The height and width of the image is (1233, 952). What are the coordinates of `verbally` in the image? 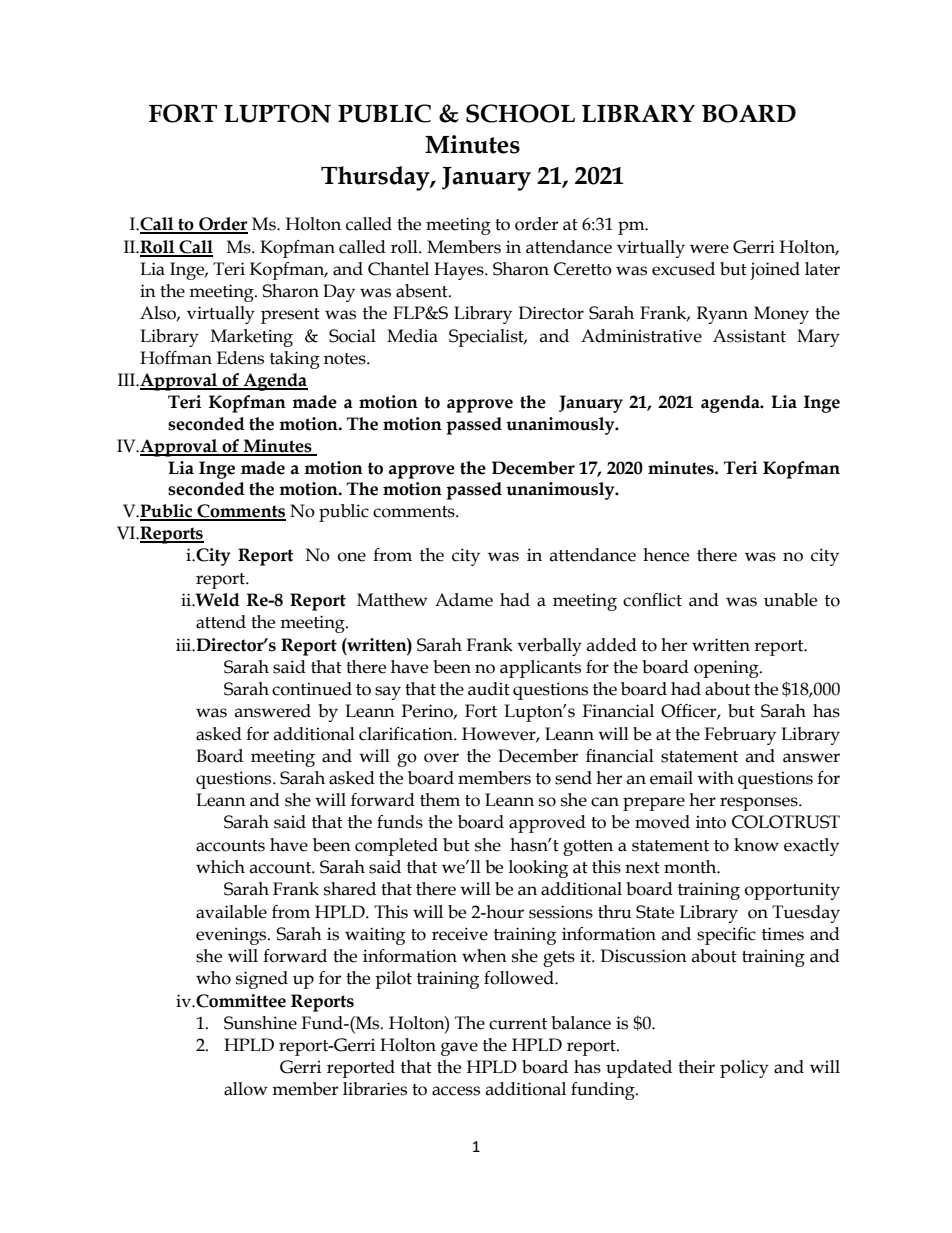 It's located at (549, 647).
